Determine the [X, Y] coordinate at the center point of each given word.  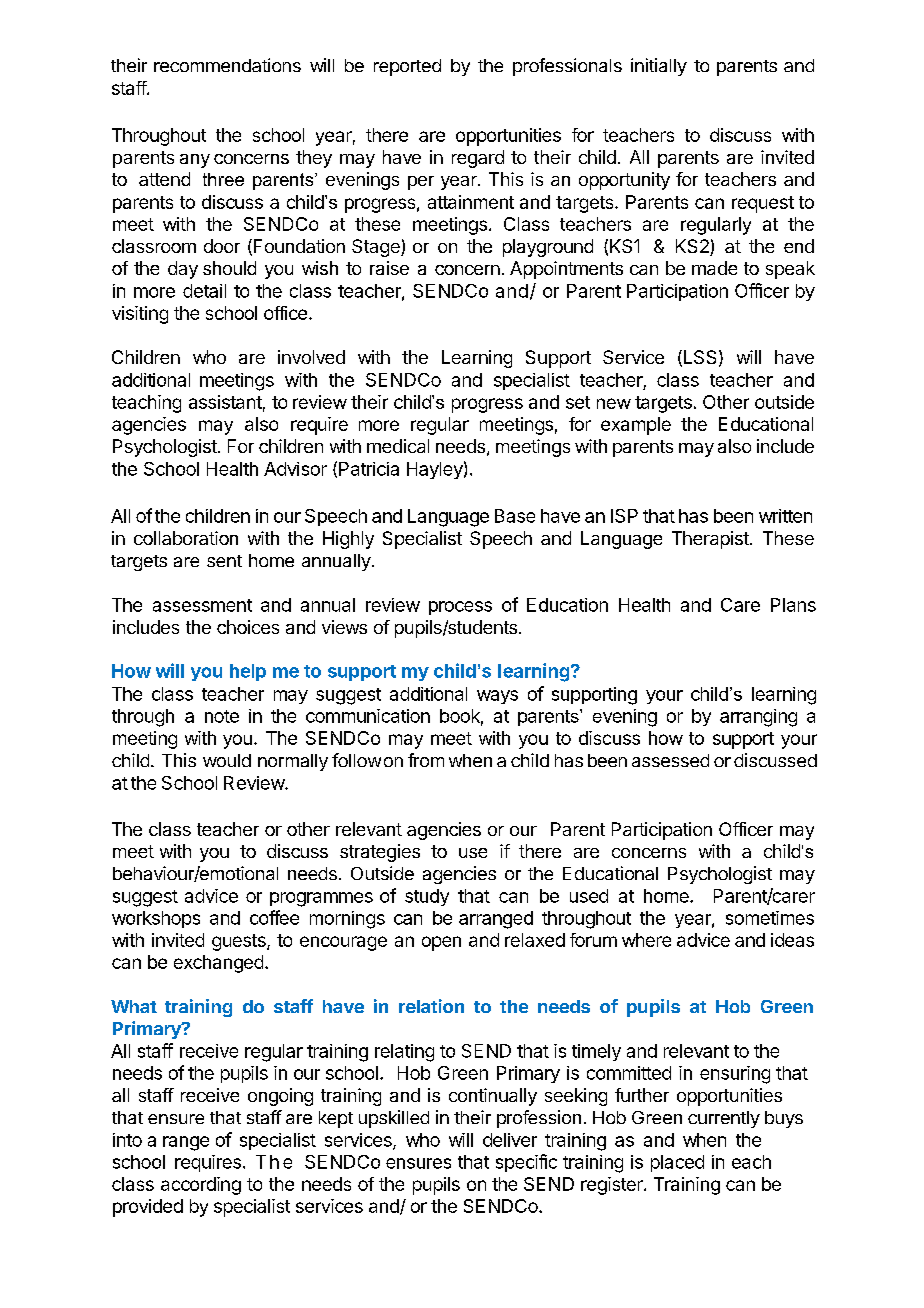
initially [659, 67]
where [646, 940]
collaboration [186, 538]
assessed [670, 760]
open [441, 943]
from [426, 760]
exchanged [218, 964]
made [714, 268]
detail [204, 291]
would [227, 760]
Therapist [711, 540]
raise [389, 268]
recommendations [227, 65]
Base [515, 516]
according [201, 1186]
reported [407, 67]
